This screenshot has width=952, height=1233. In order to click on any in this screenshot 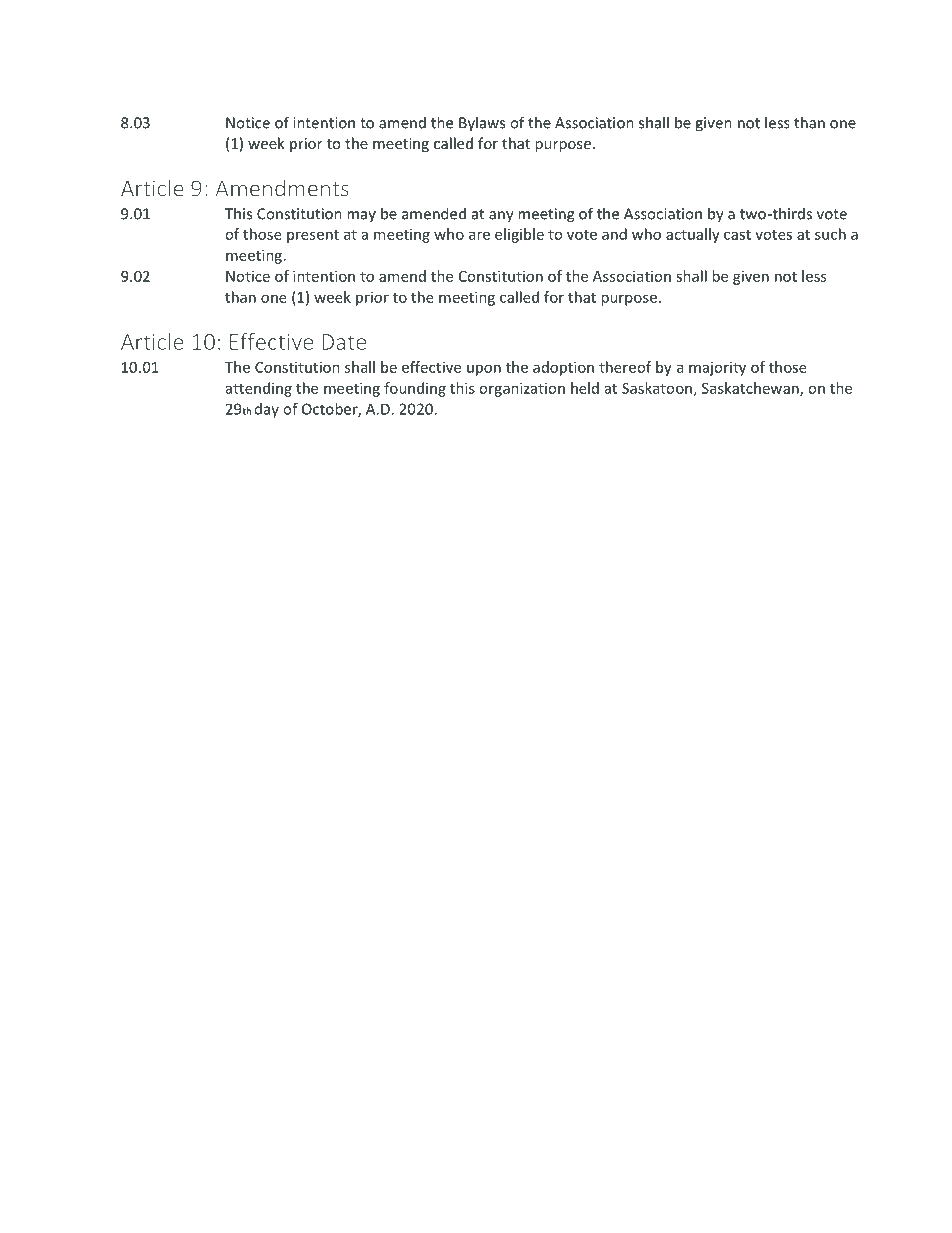, I will do `click(501, 217)`.
